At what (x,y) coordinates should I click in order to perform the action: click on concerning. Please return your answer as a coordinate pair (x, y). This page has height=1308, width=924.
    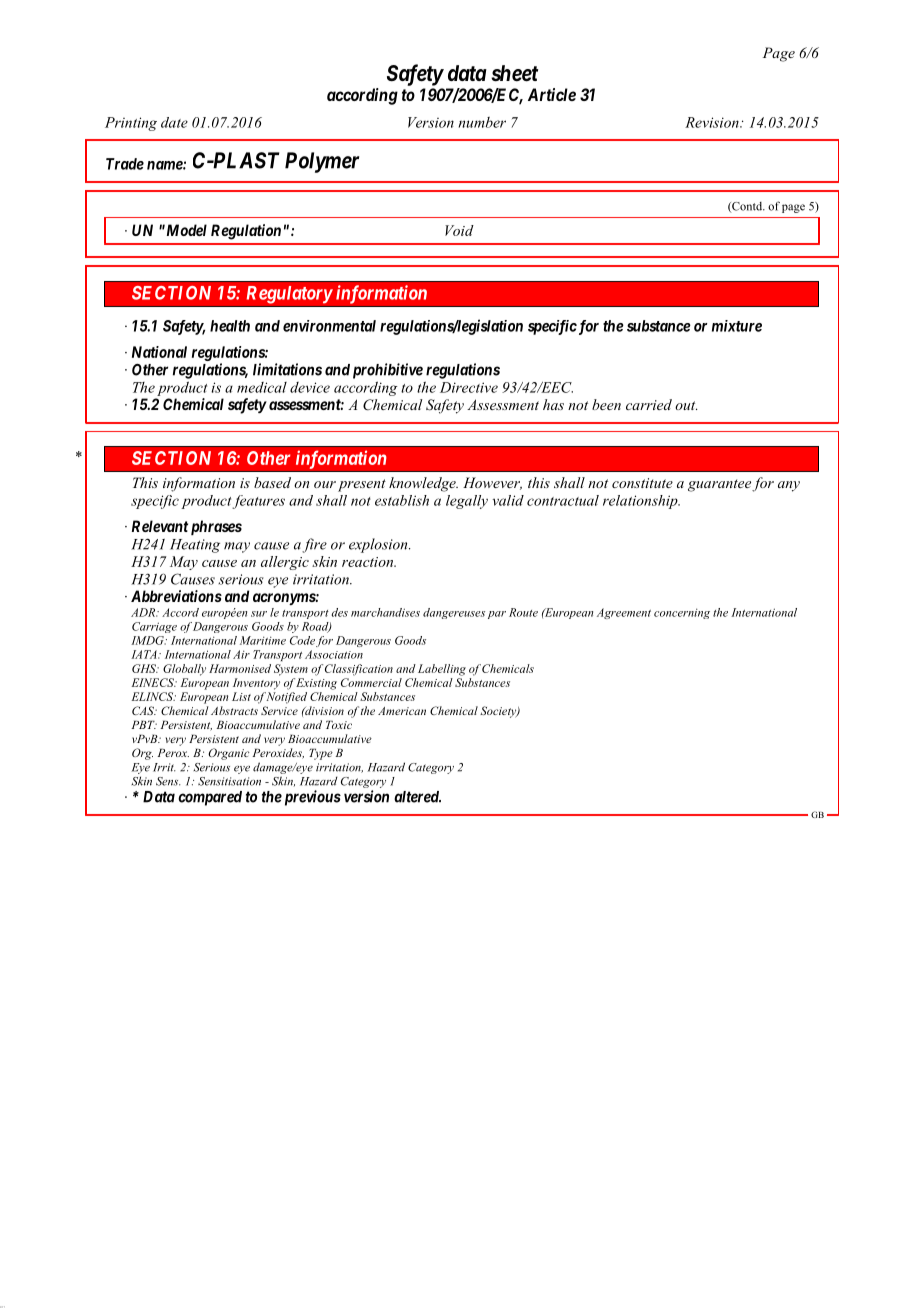
    Looking at the image, I should click on (682, 613).
